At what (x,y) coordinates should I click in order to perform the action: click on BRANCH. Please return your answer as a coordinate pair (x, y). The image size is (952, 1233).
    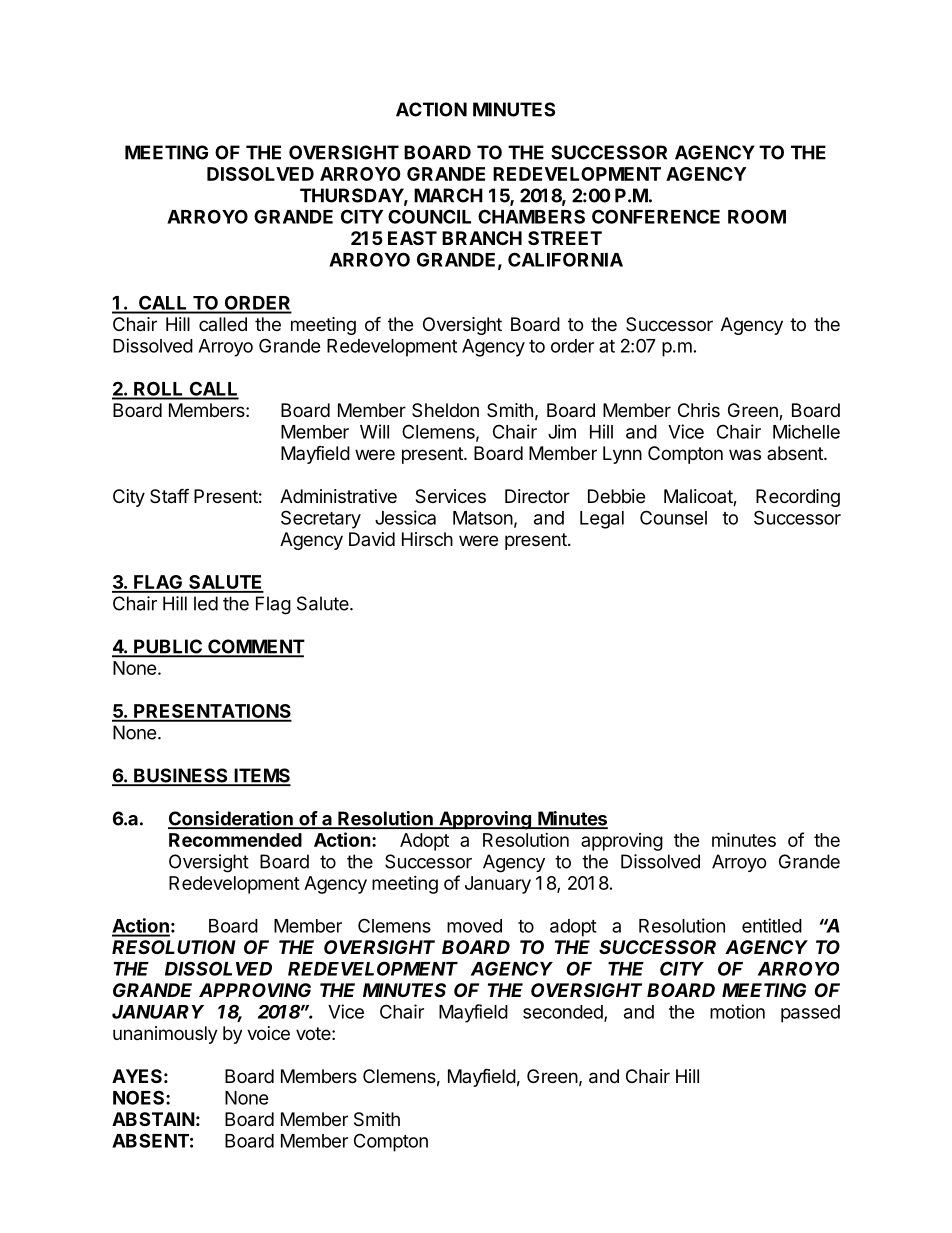
    Looking at the image, I should click on (482, 238).
